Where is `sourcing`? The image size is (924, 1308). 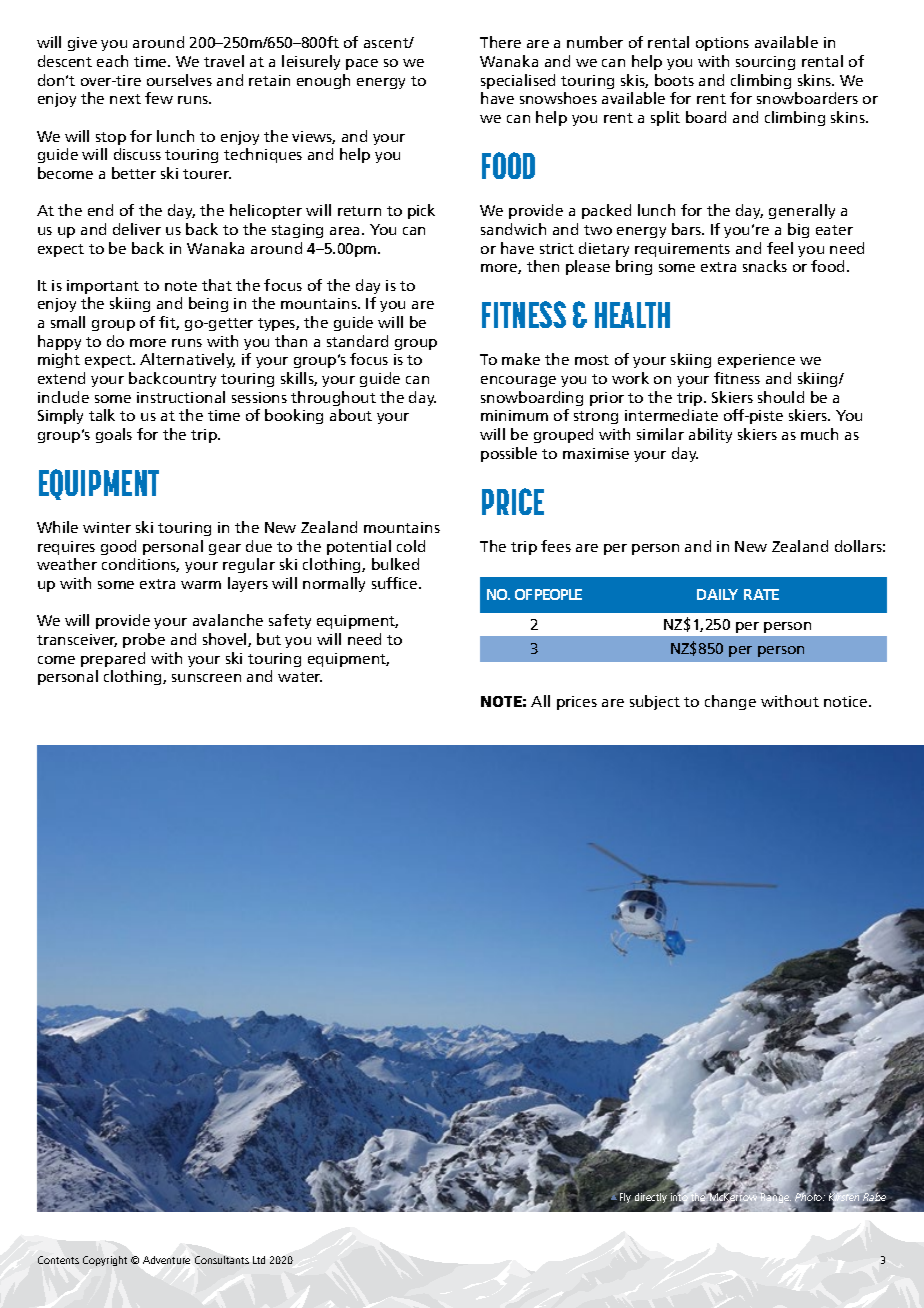 sourcing is located at coordinates (765, 63).
